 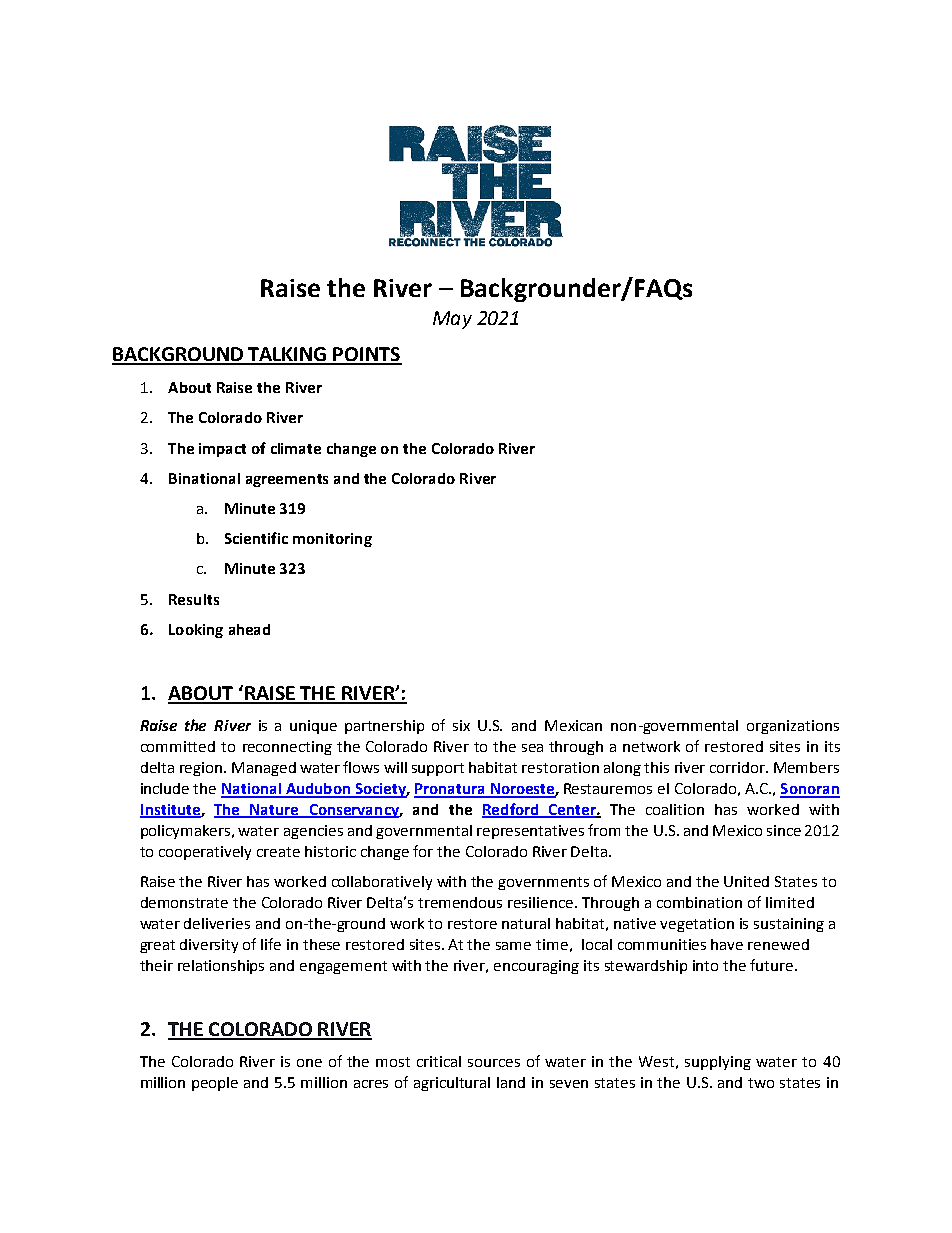 What do you see at coordinates (452, 320) in the screenshot?
I see `May` at bounding box center [452, 320].
